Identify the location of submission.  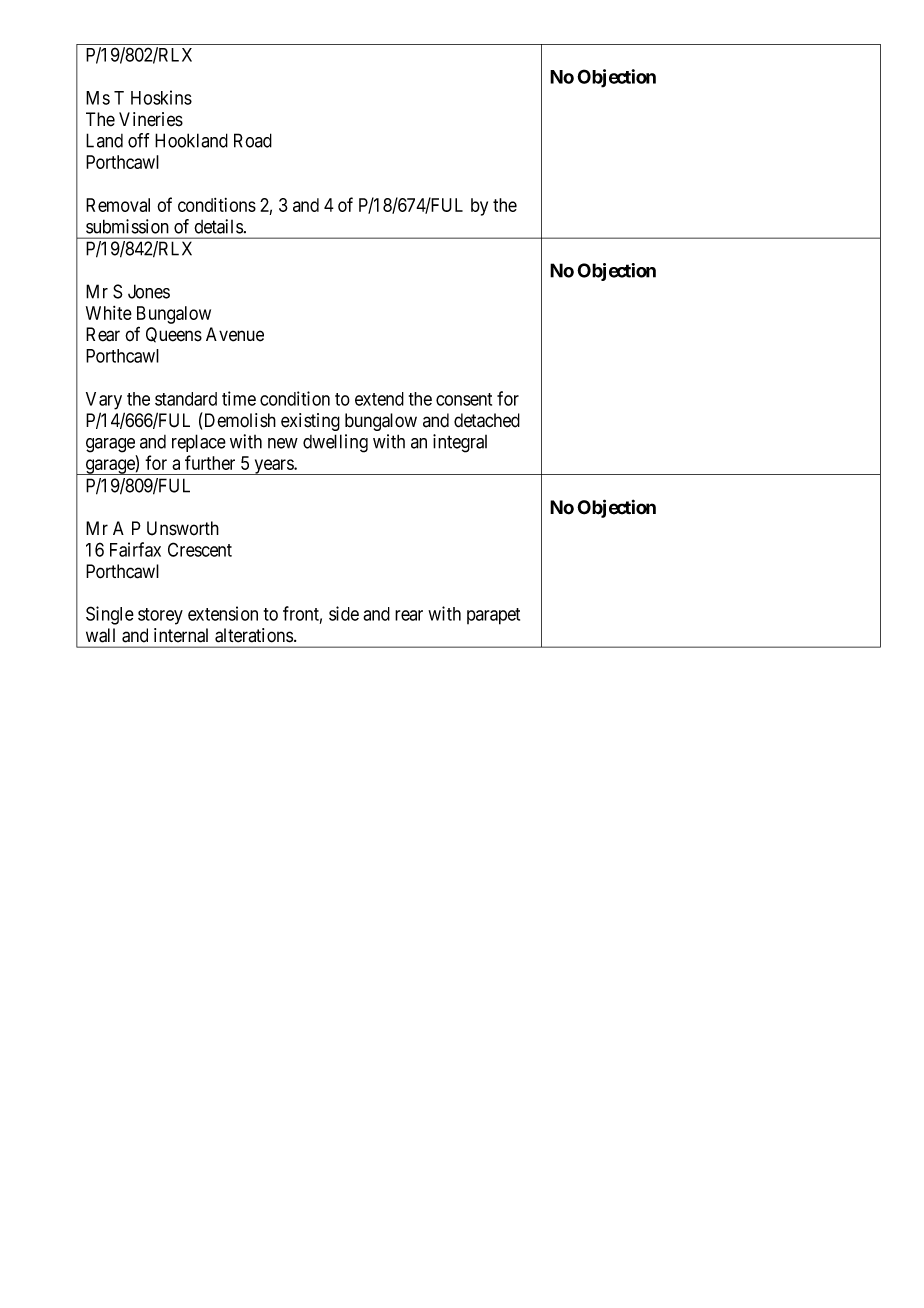
(127, 226).
